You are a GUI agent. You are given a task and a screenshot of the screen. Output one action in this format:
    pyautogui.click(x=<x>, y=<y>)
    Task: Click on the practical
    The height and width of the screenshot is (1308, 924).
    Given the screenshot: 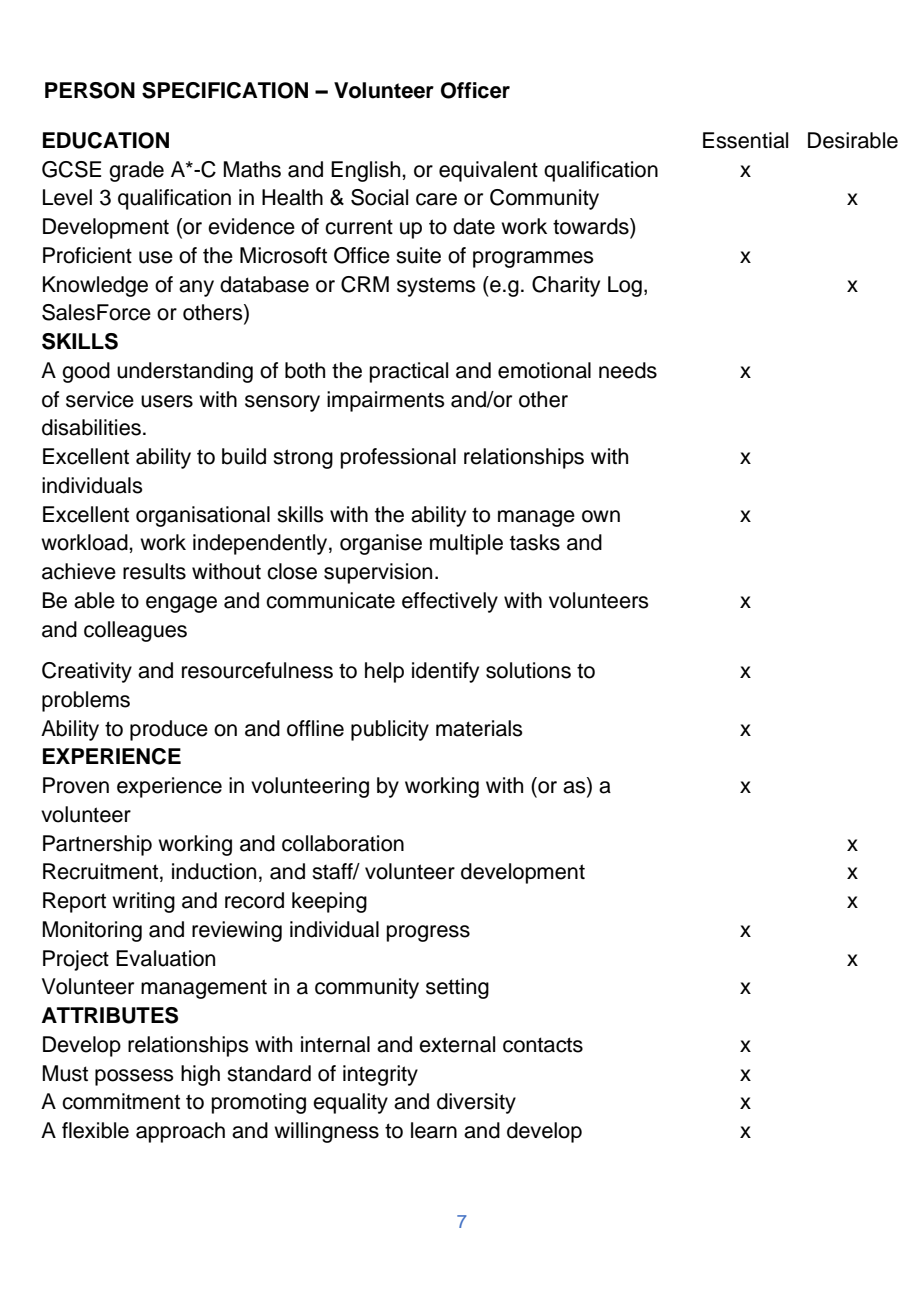 What is the action you would take?
    pyautogui.click(x=409, y=372)
